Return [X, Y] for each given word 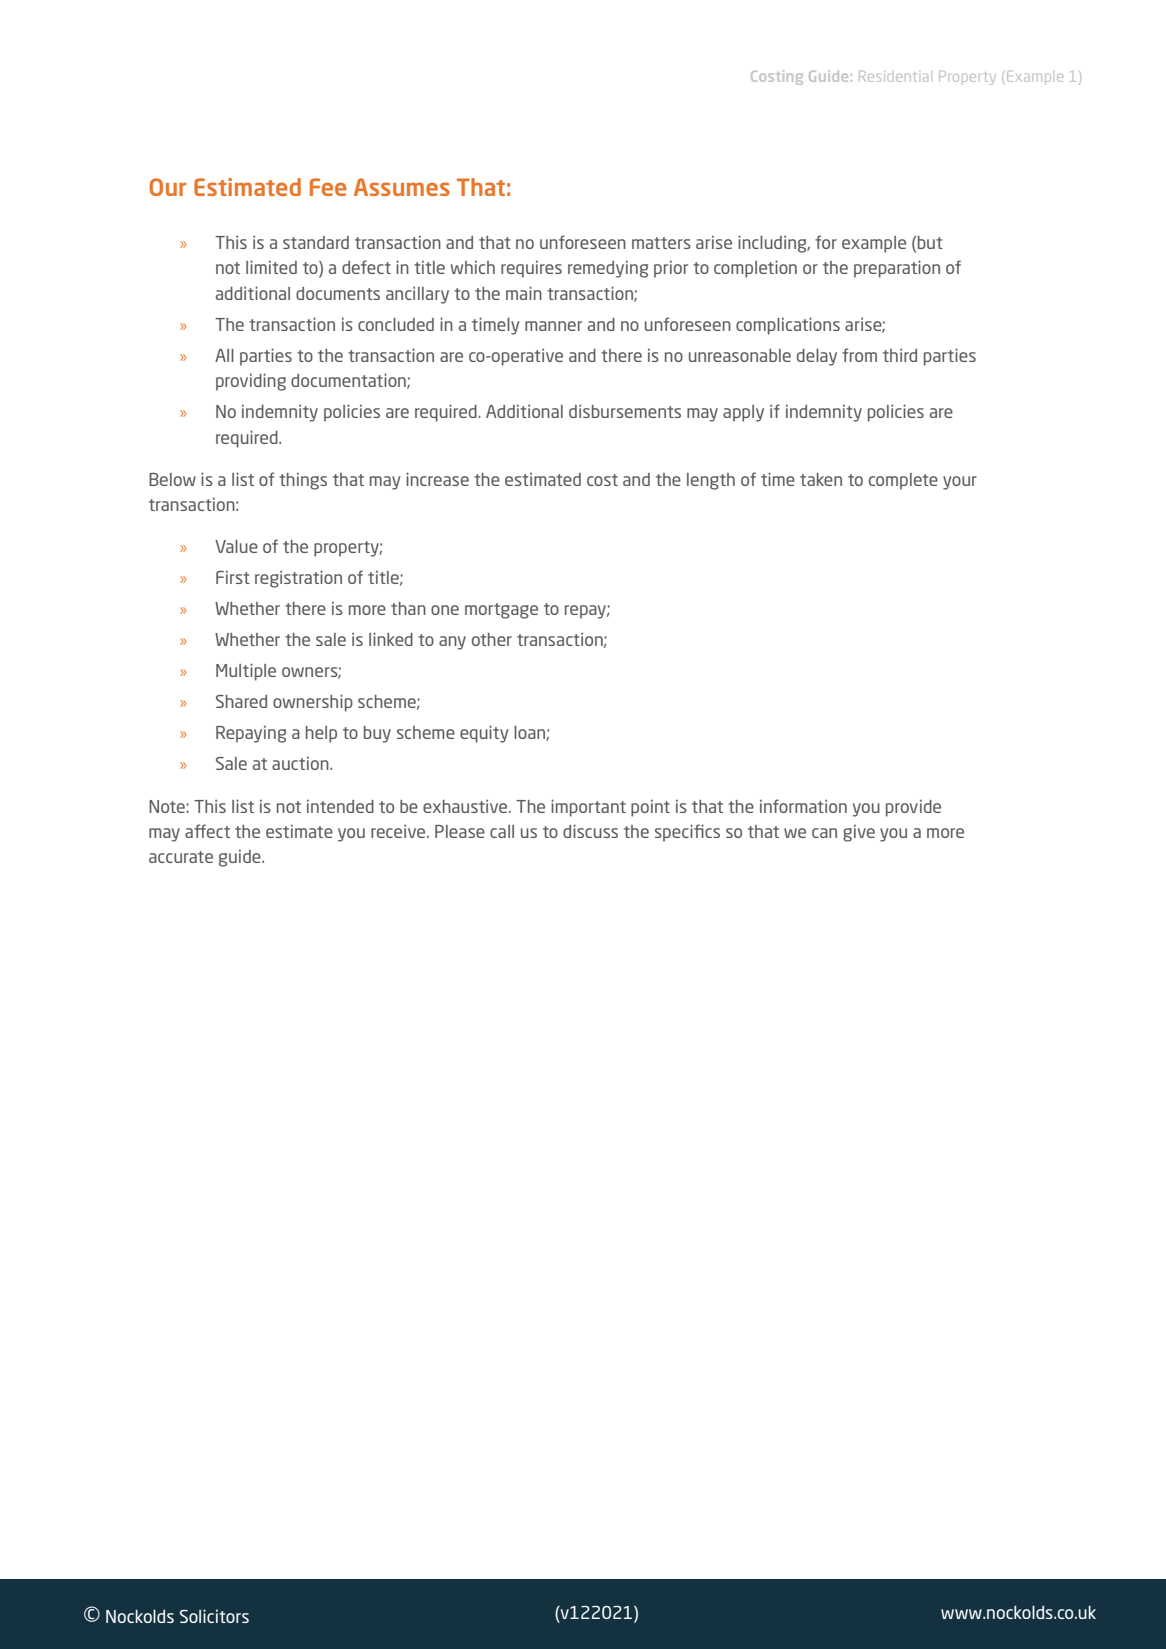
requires [531, 269]
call [502, 831]
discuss [590, 831]
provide [913, 808]
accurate [181, 857]
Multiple [246, 672]
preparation [897, 269]
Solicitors [214, 1616]
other [492, 639]
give [859, 833]
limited [271, 267]
